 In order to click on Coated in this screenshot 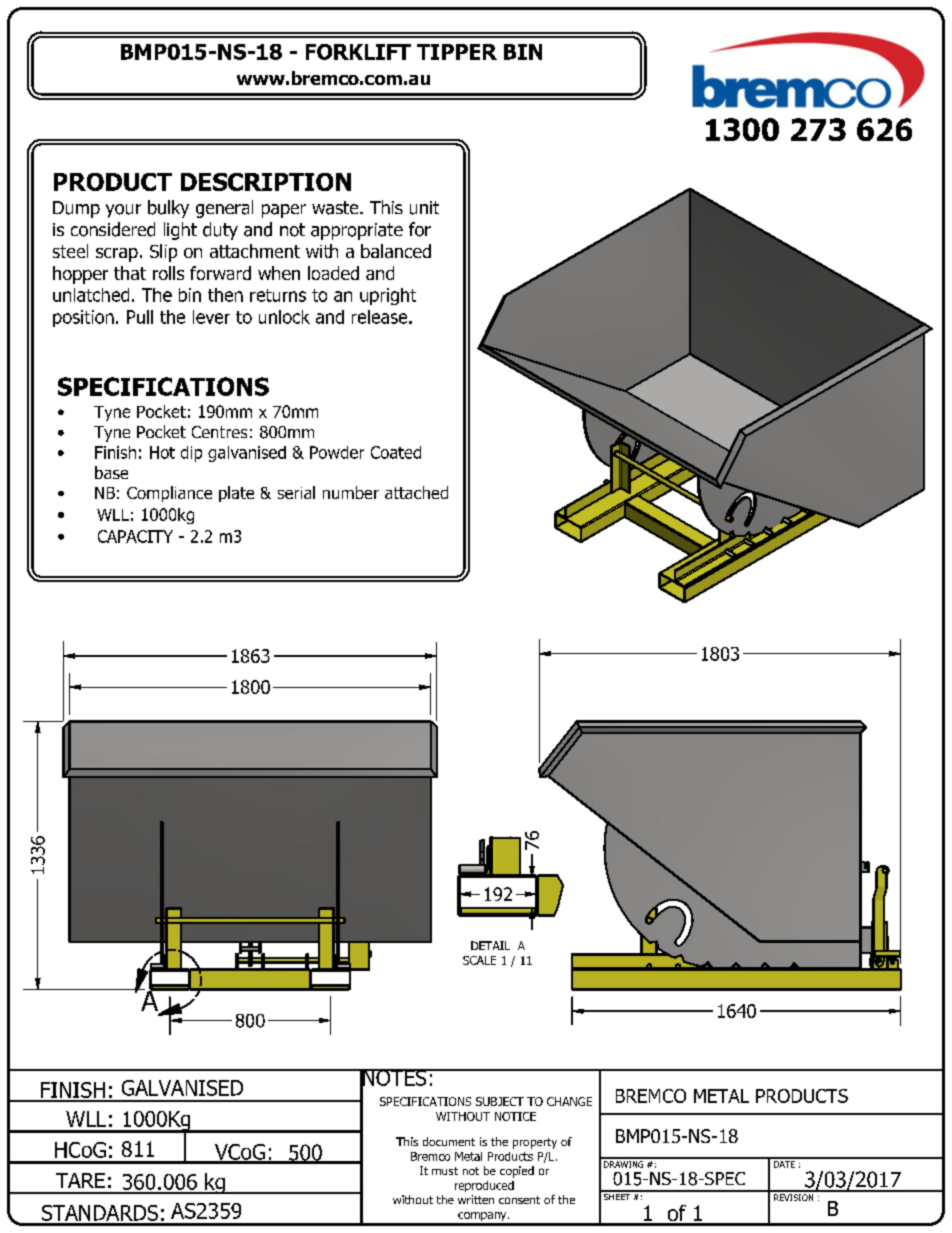, I will do `click(396, 452)`.
